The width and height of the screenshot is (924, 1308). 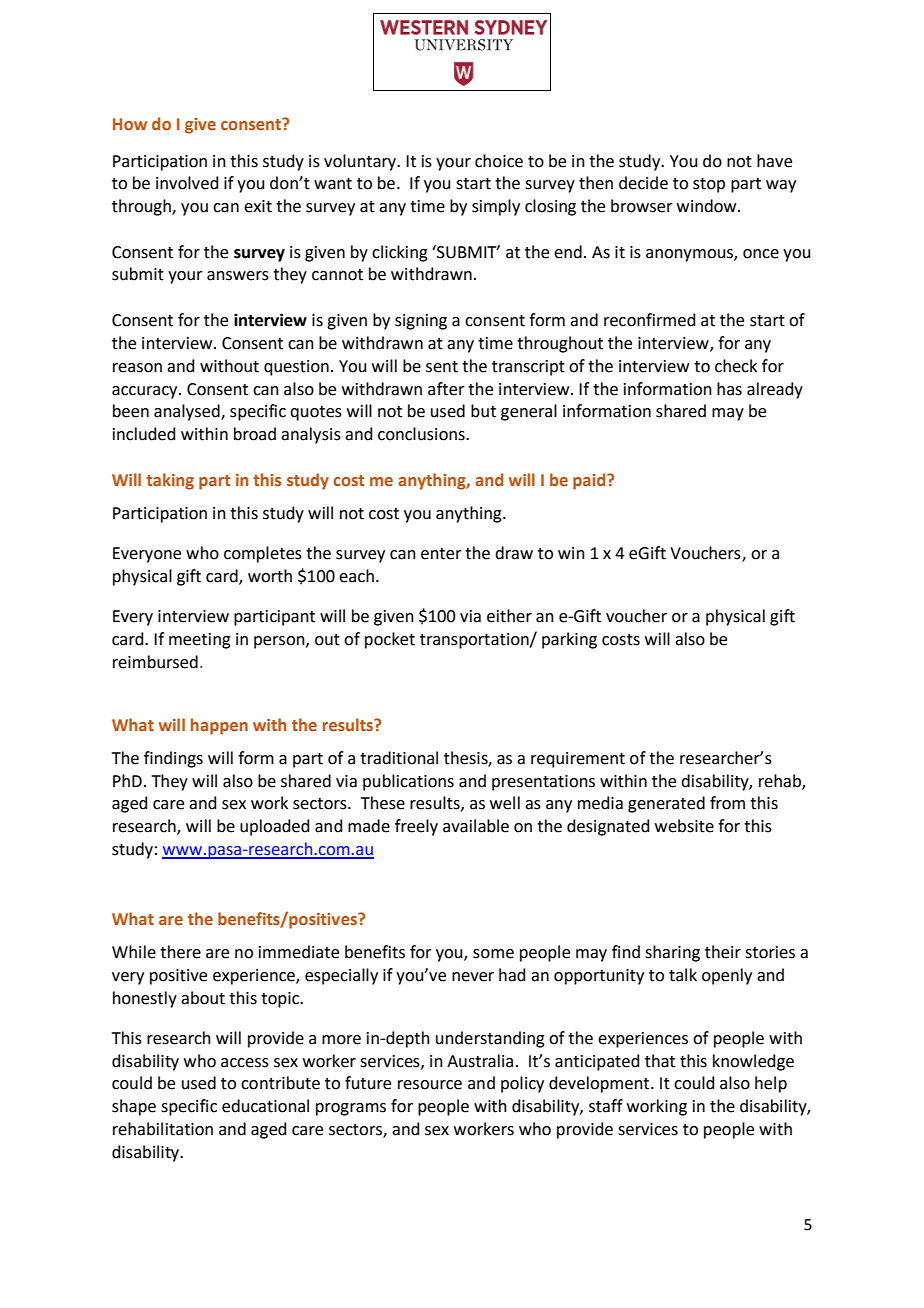 I want to click on that, so click(x=660, y=1061).
